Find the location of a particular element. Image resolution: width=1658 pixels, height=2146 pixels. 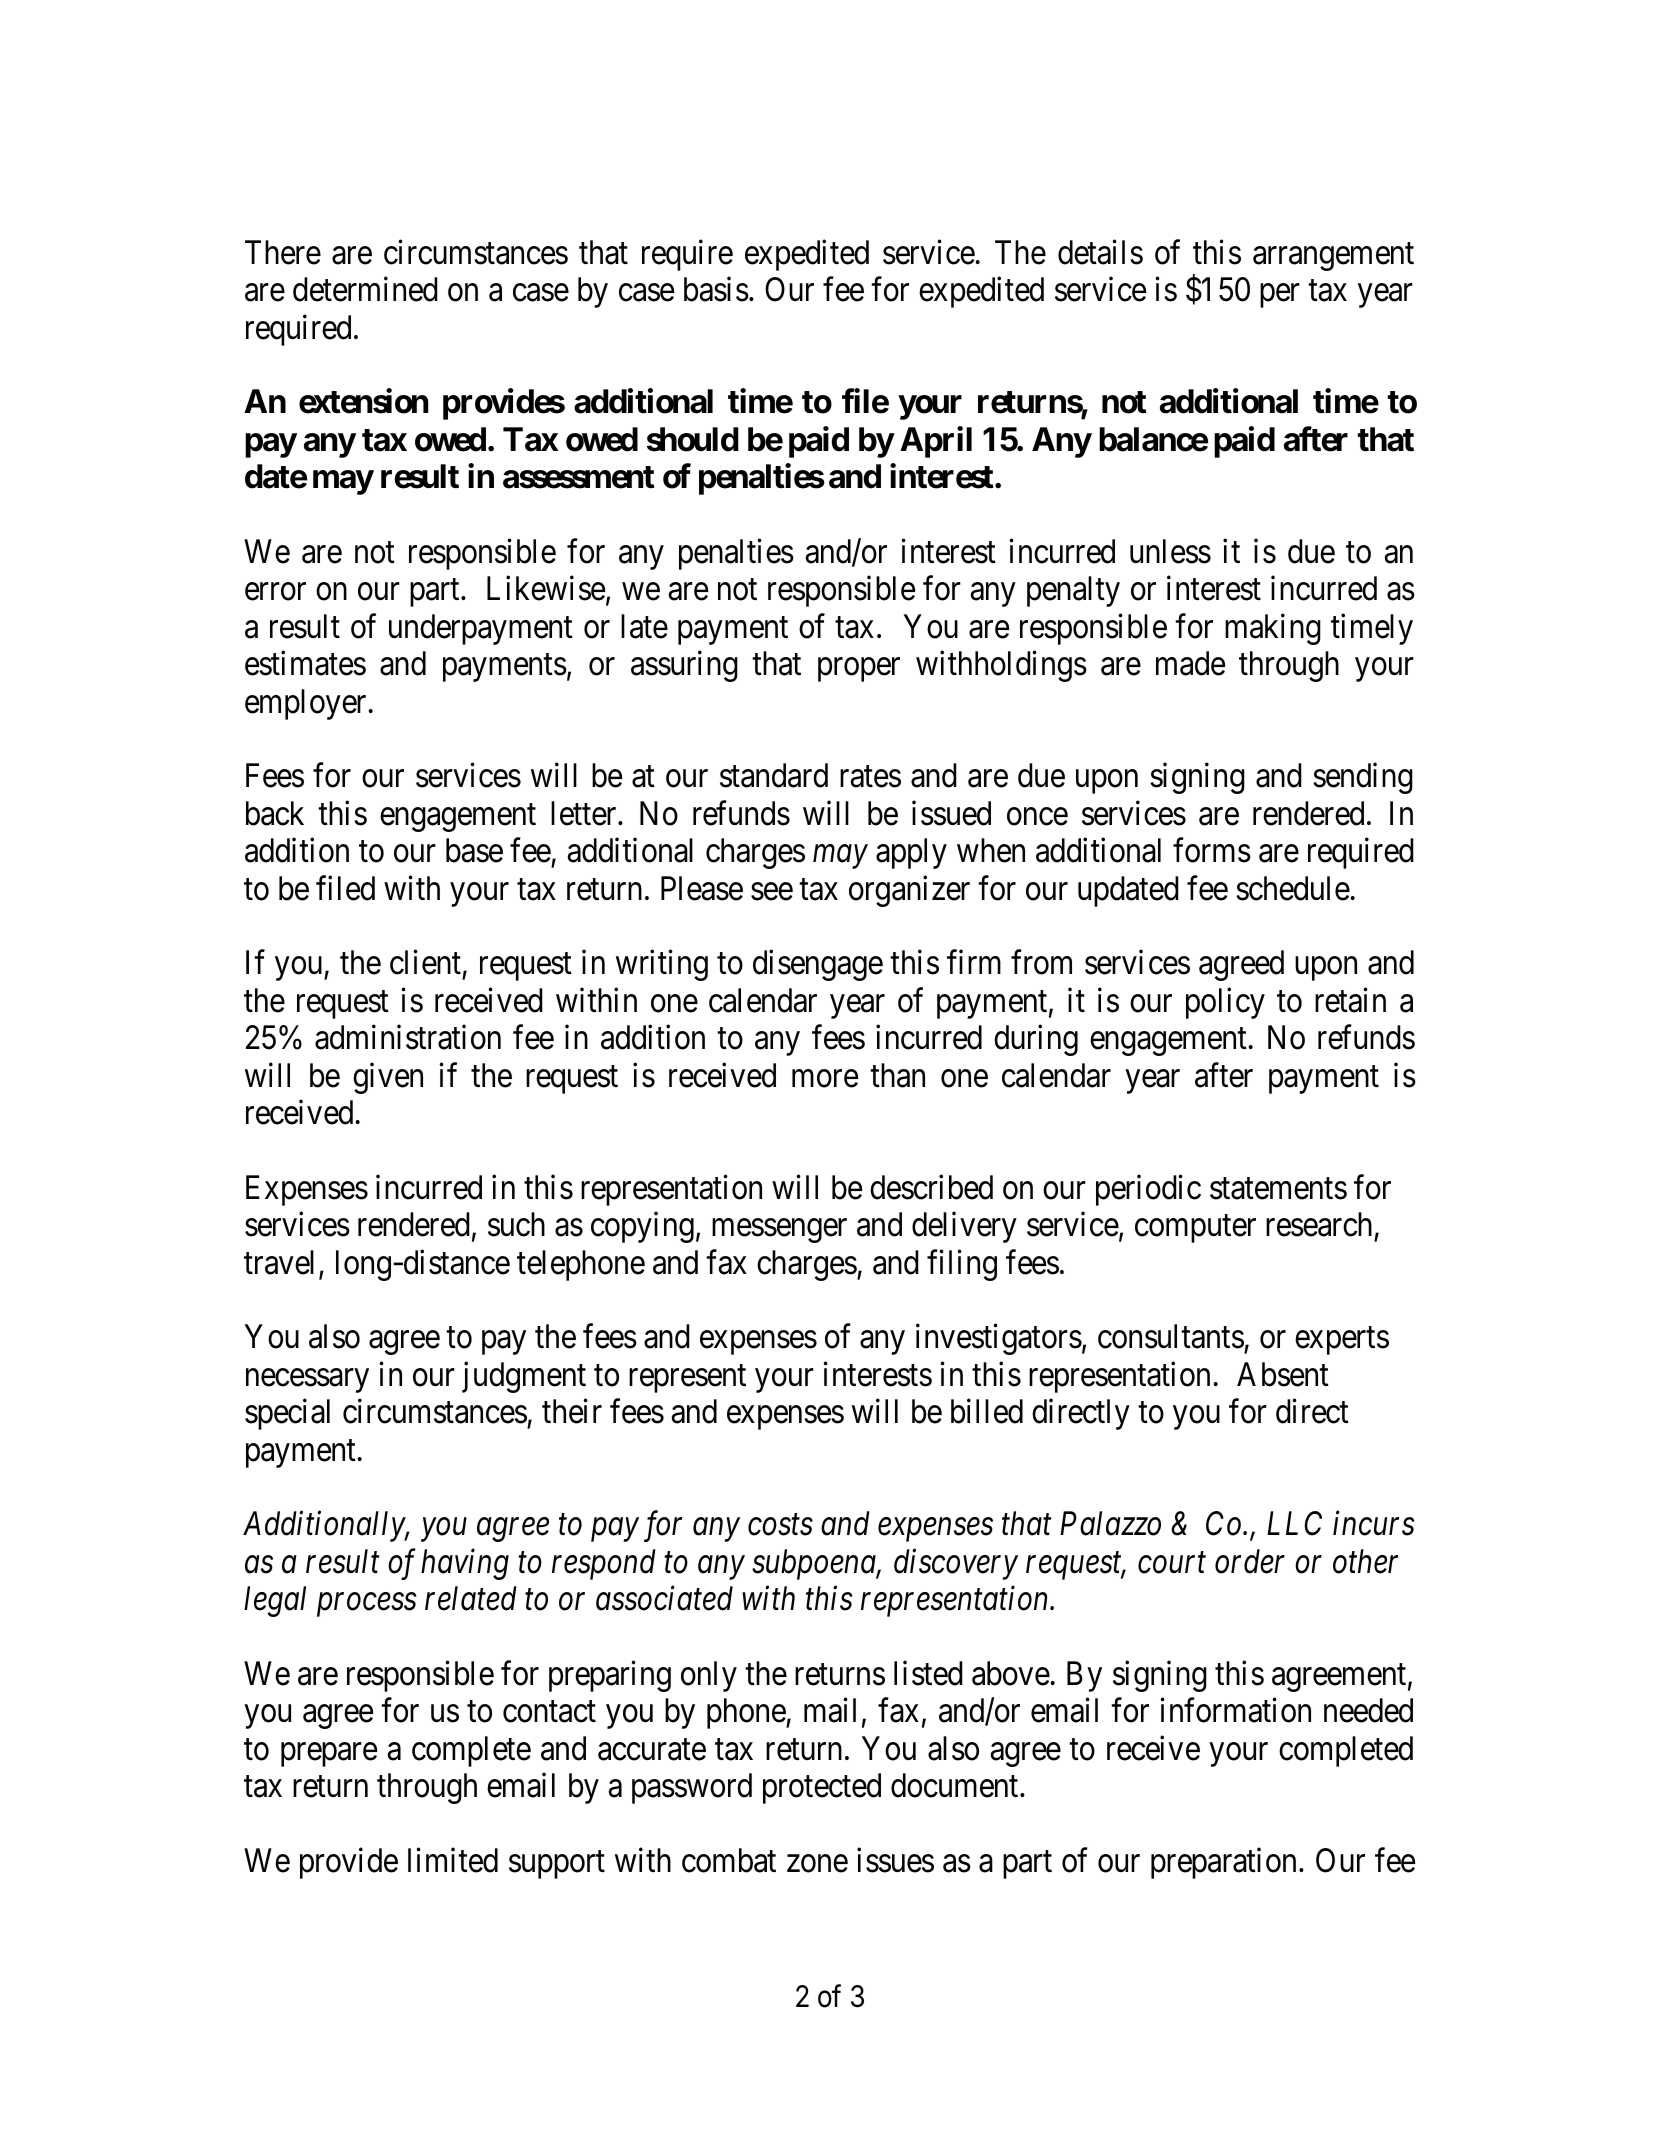

determined is located at coordinates (365, 289).
